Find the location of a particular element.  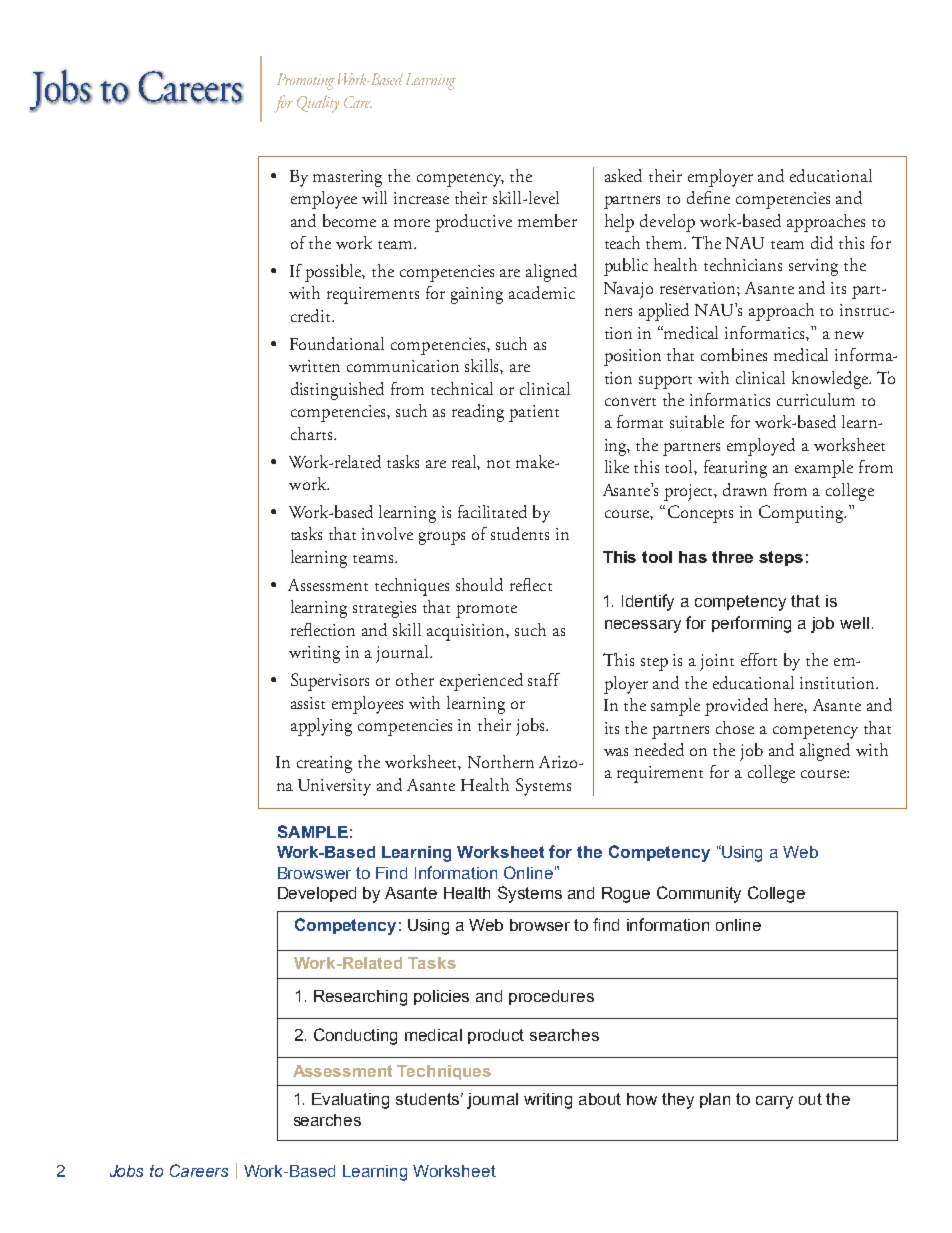

become is located at coordinates (349, 220).
